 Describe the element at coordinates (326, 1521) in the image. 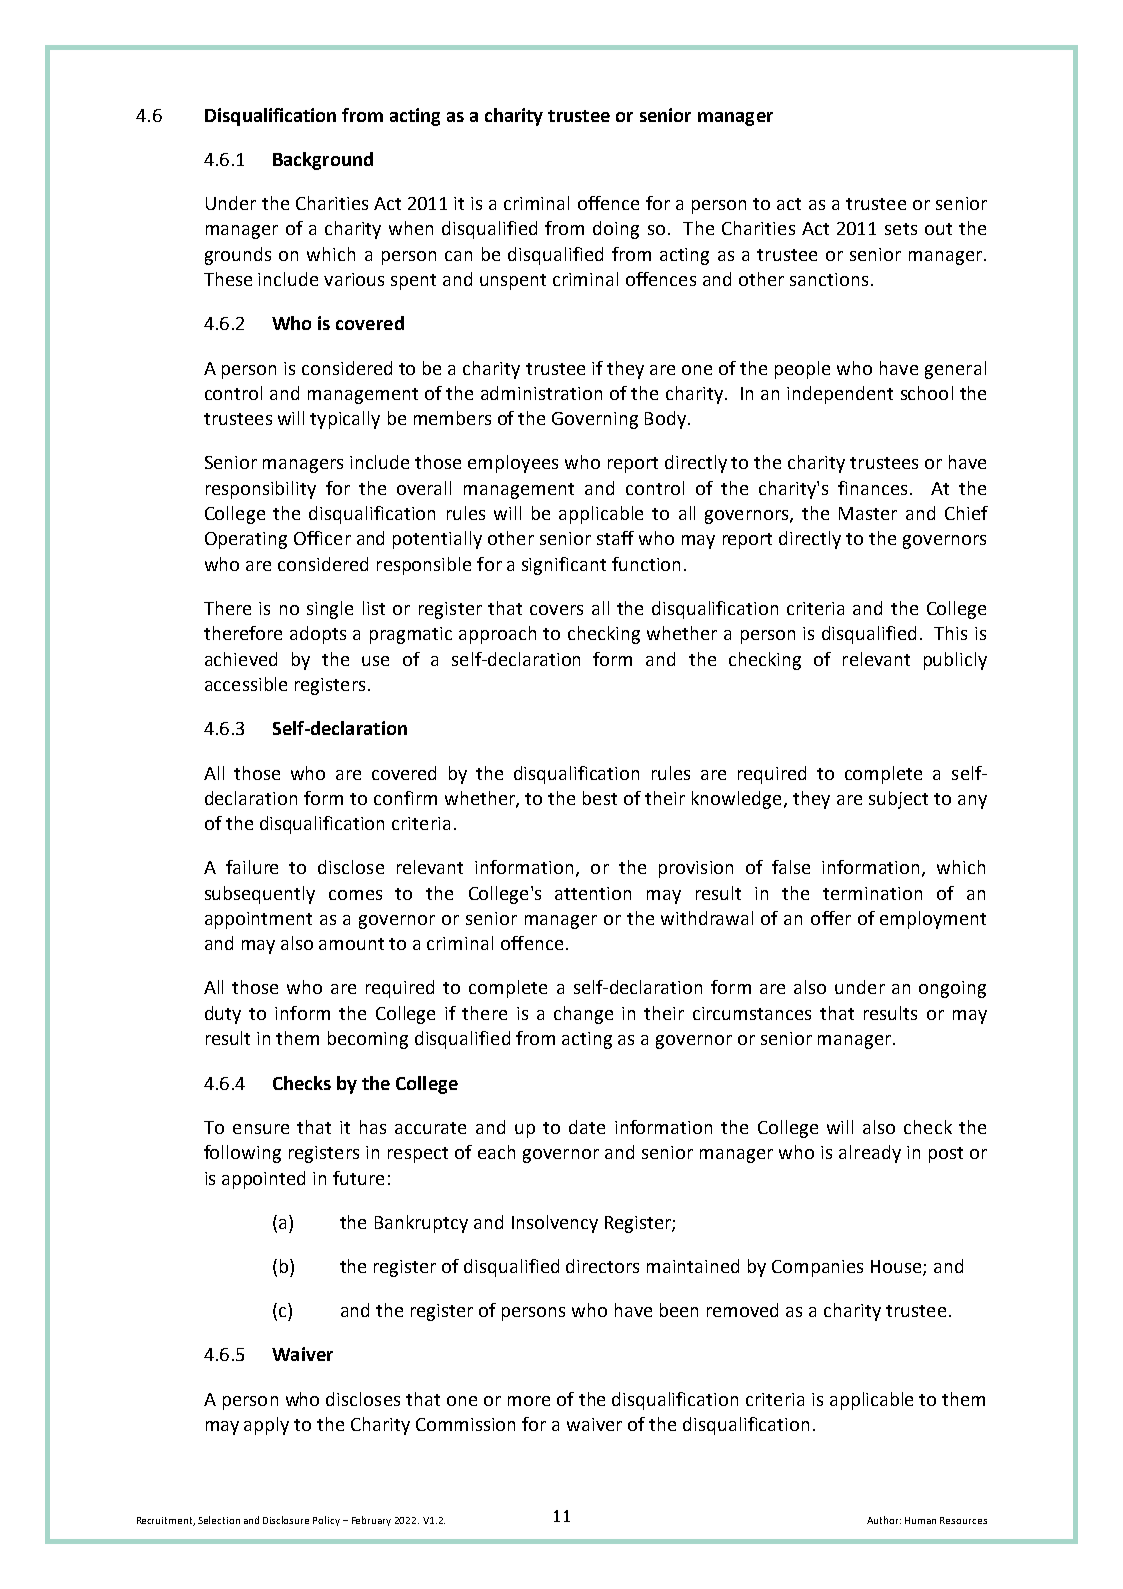

I see `Policy` at that location.
